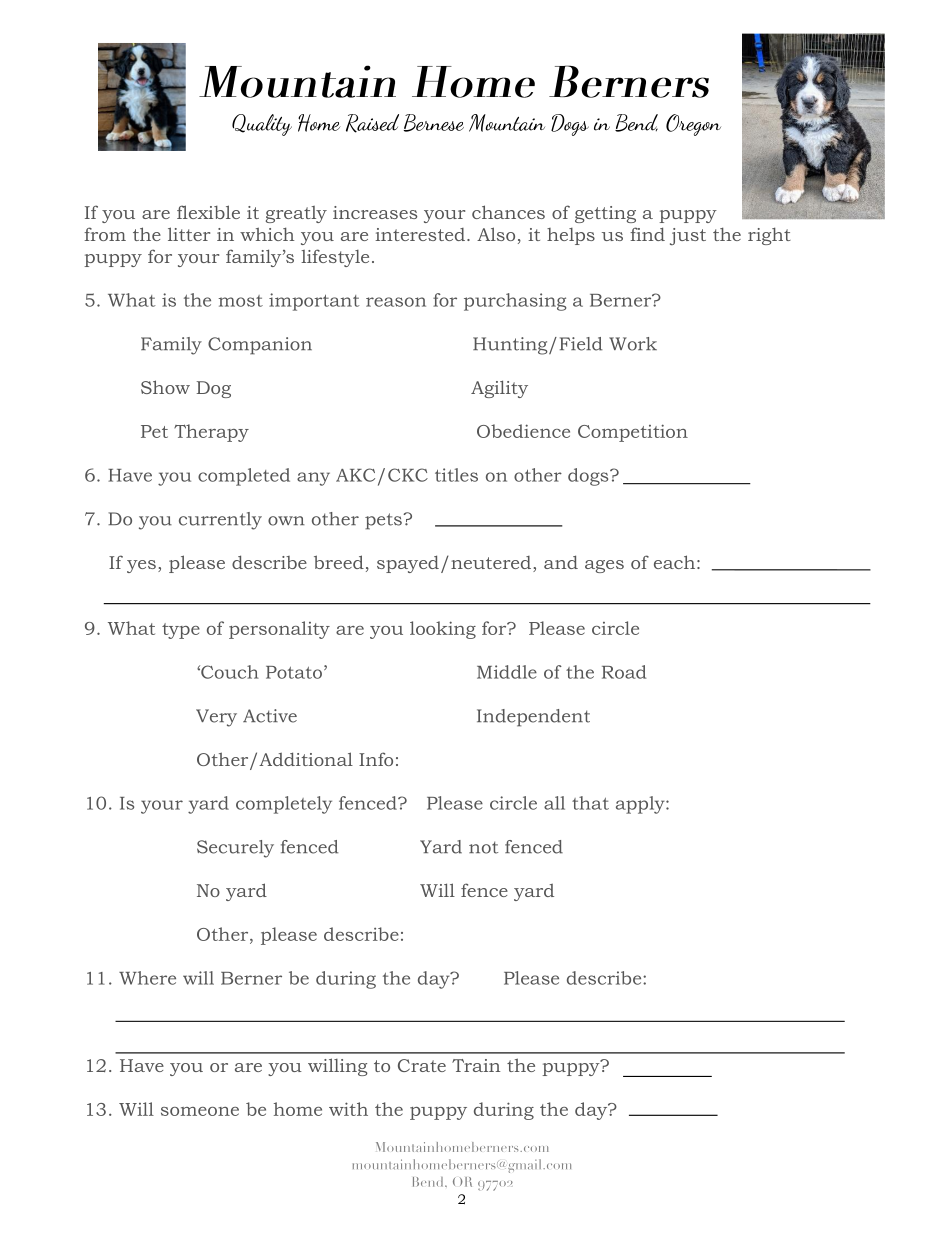  What do you see at coordinates (443, 630) in the screenshot?
I see `looking` at bounding box center [443, 630].
